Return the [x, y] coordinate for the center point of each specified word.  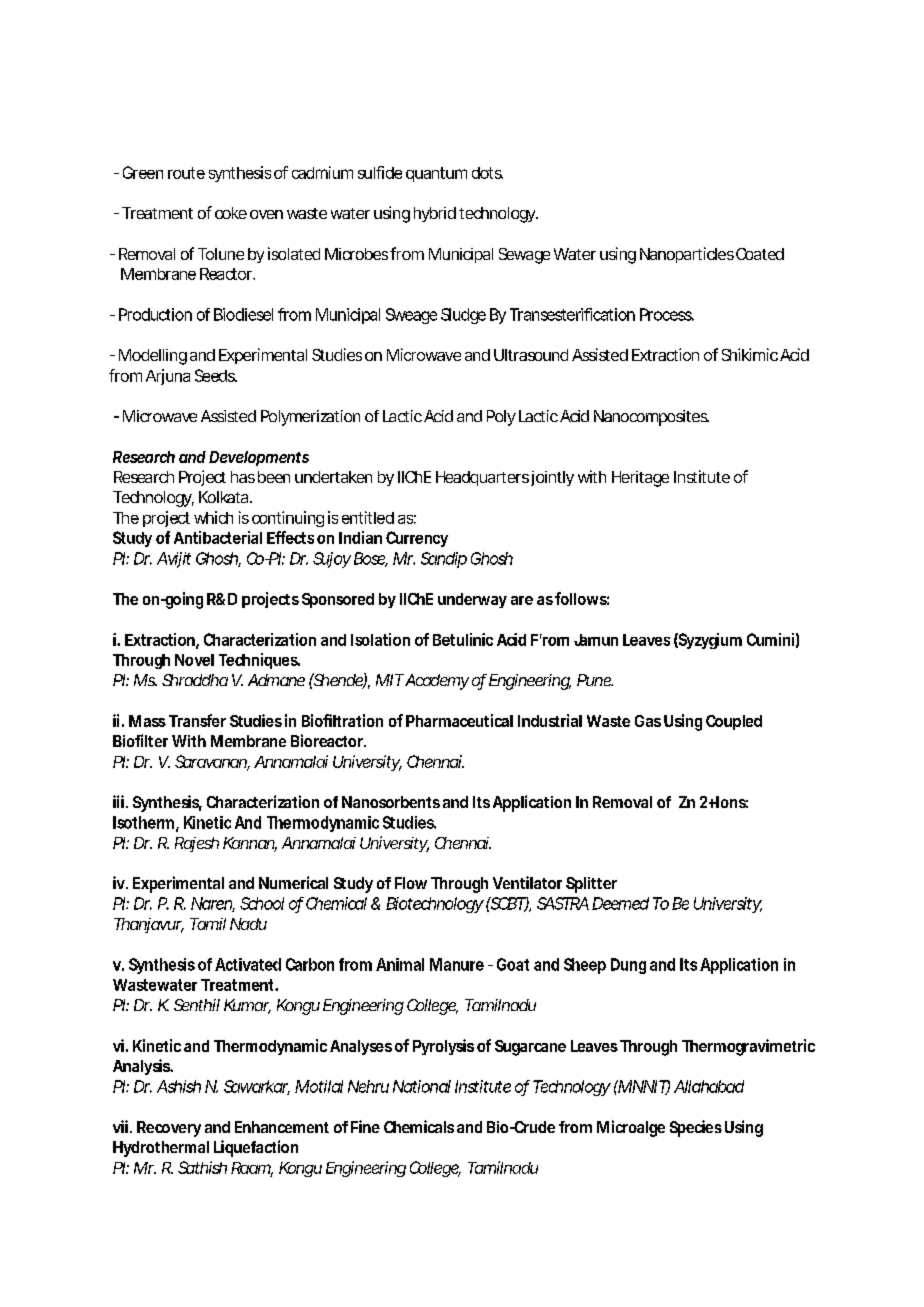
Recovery [169, 1129]
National [422, 1086]
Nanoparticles [687, 255]
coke [231, 213]
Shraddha [195, 680]
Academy [436, 682]
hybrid [435, 214]
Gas [648, 721]
